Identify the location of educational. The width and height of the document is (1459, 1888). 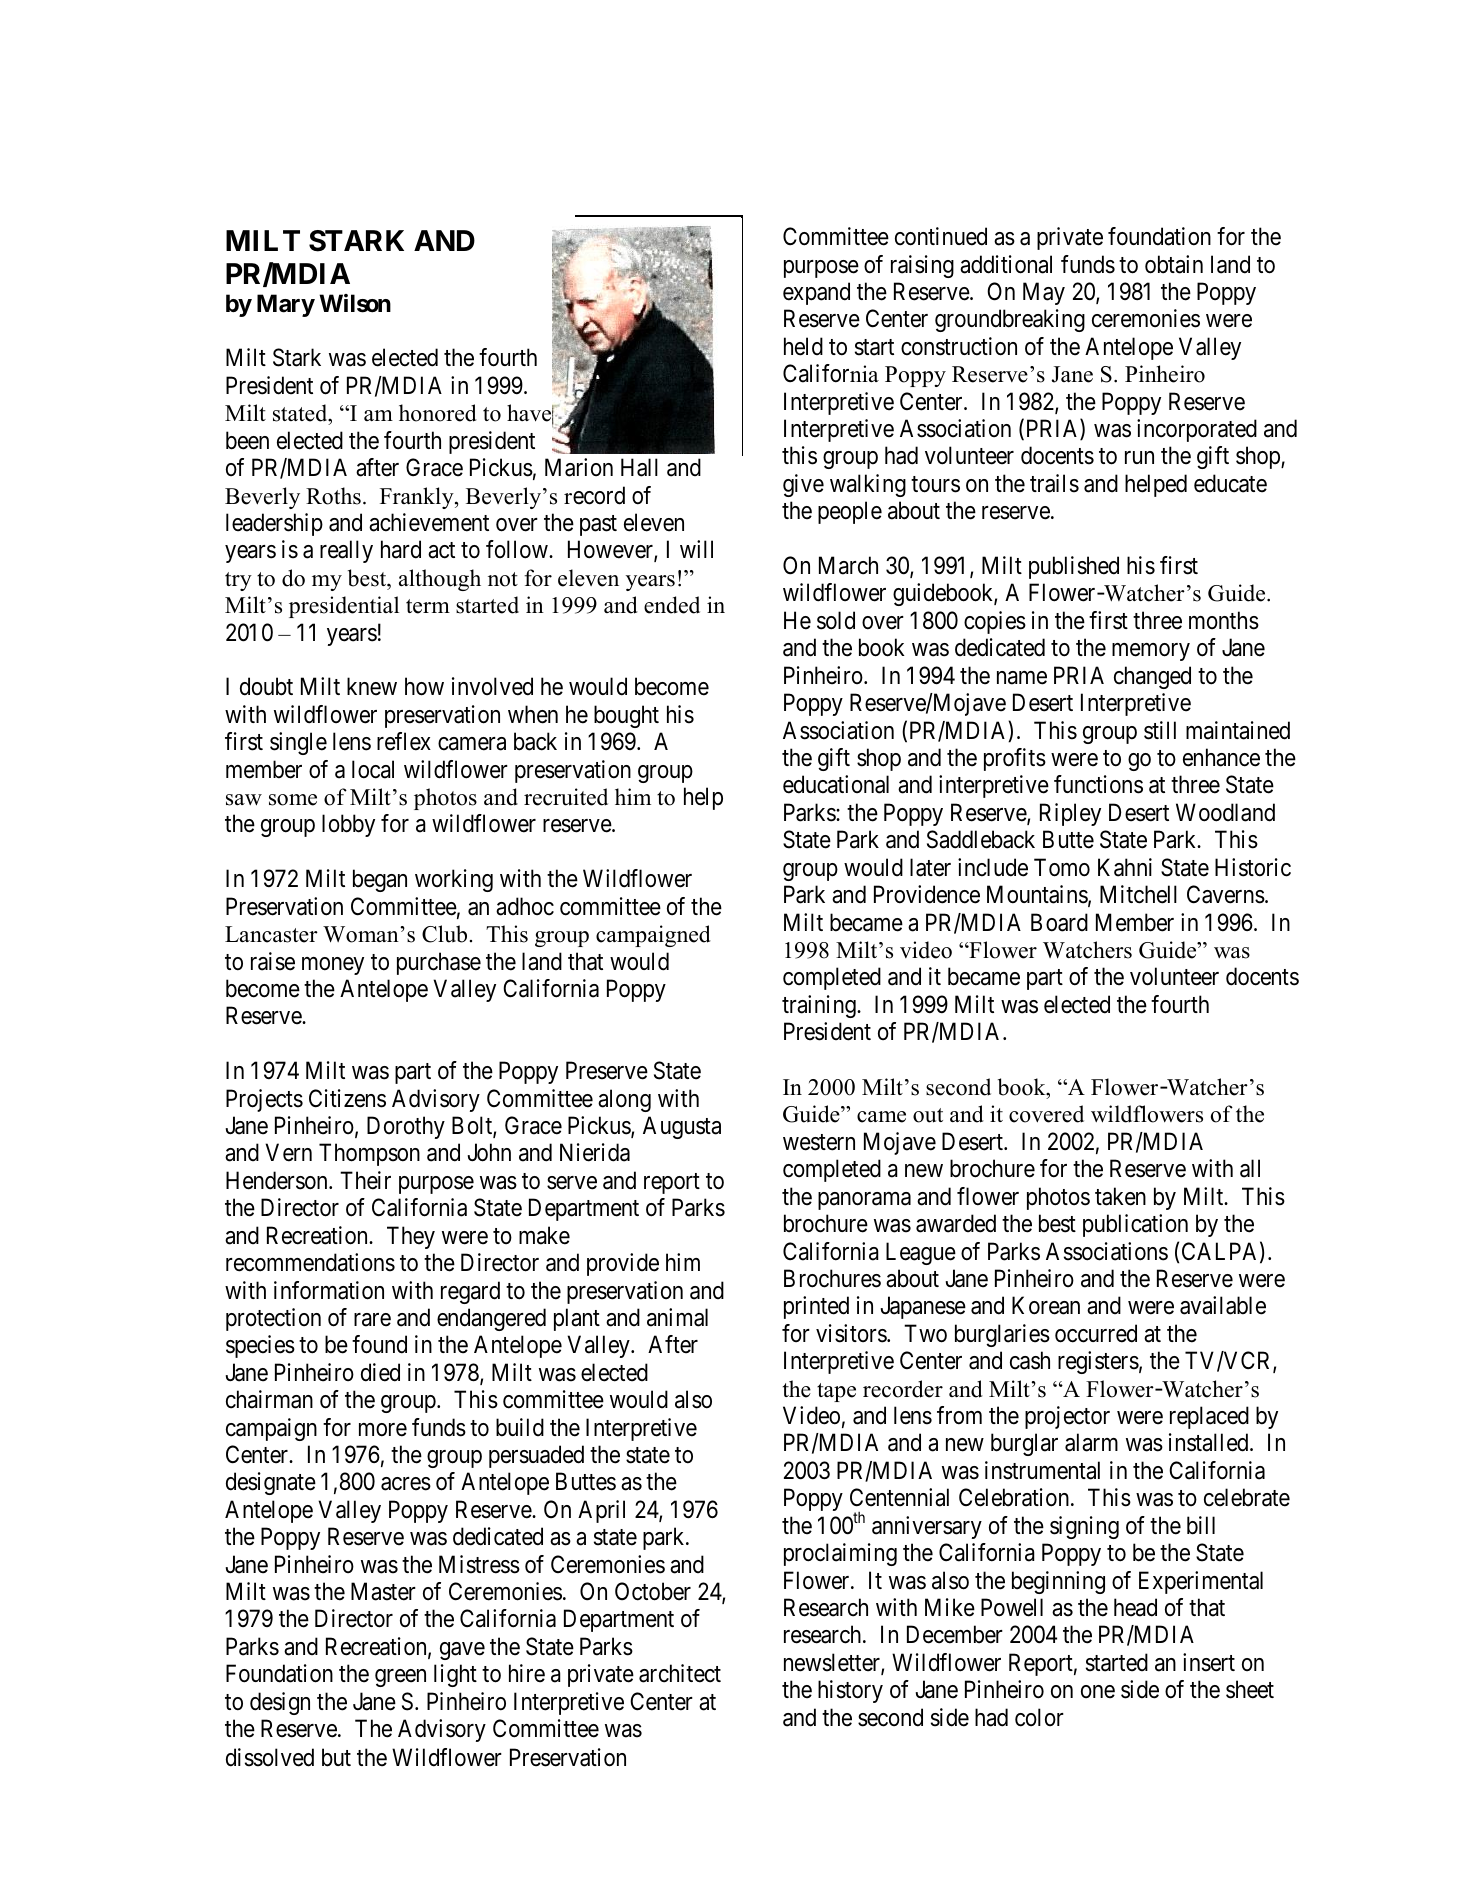
(836, 784).
